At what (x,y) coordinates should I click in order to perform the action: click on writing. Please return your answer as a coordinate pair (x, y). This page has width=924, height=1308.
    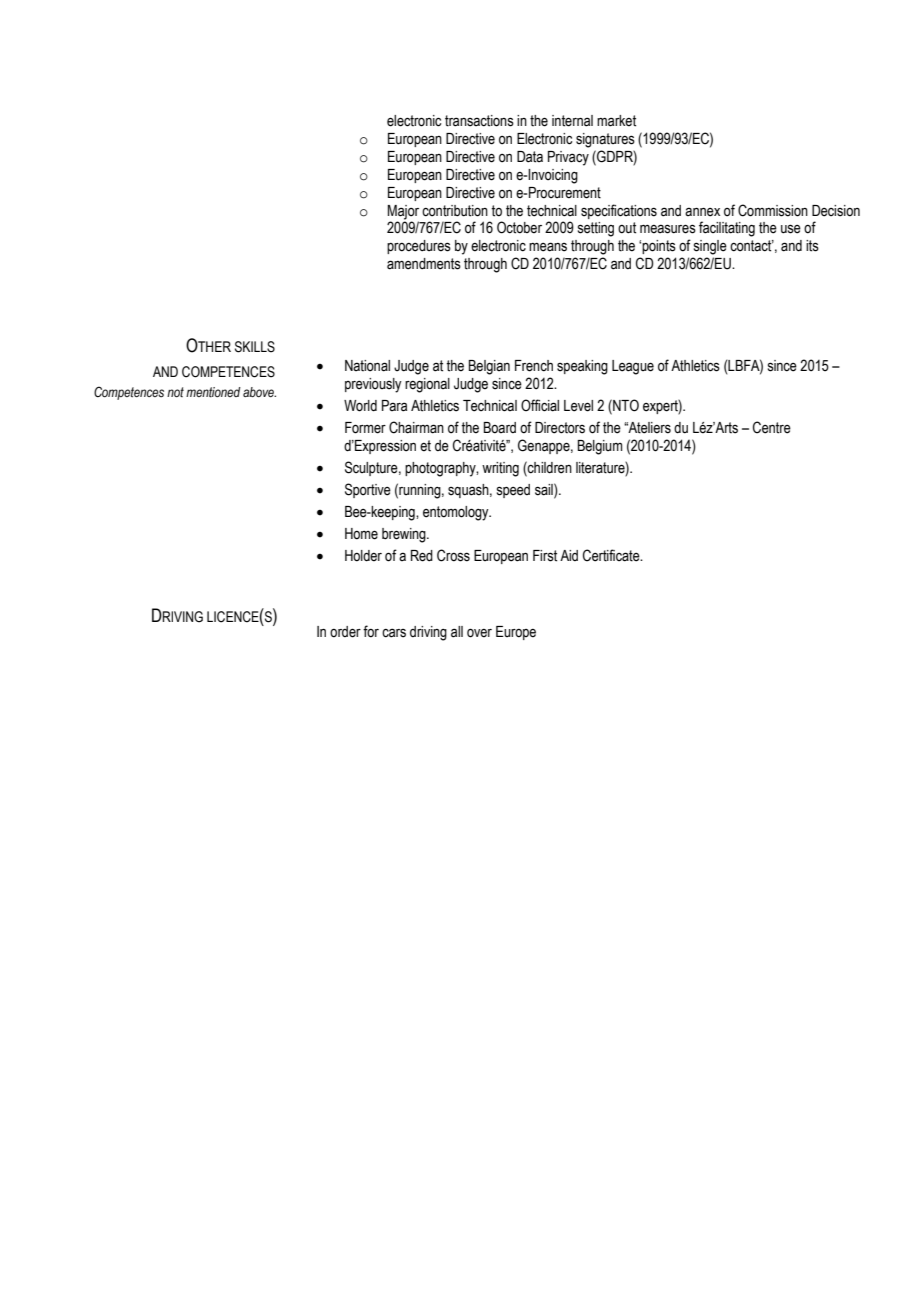
    Looking at the image, I should click on (500, 469).
